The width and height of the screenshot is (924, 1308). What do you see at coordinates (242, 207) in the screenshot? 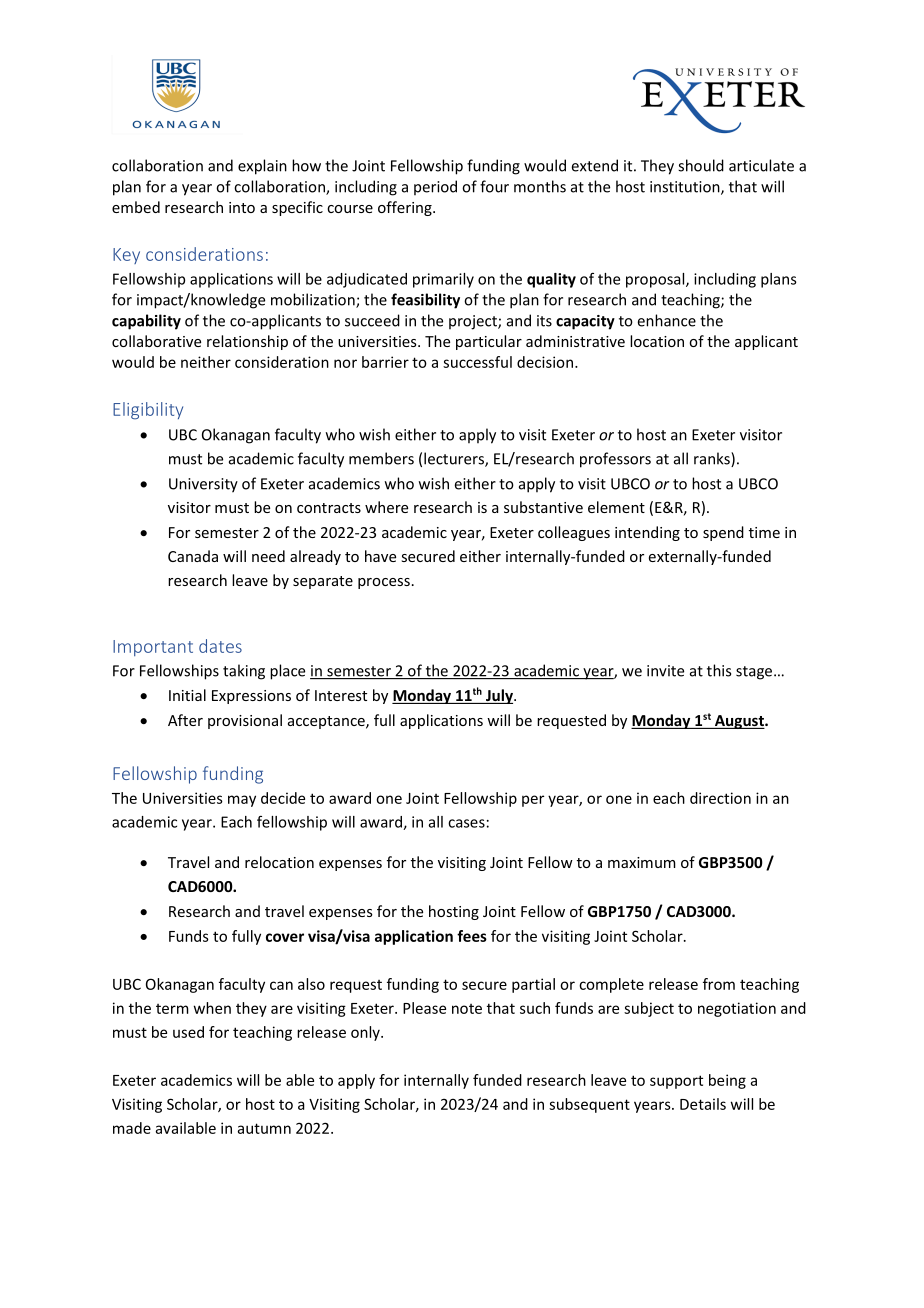
I see `into` at bounding box center [242, 207].
